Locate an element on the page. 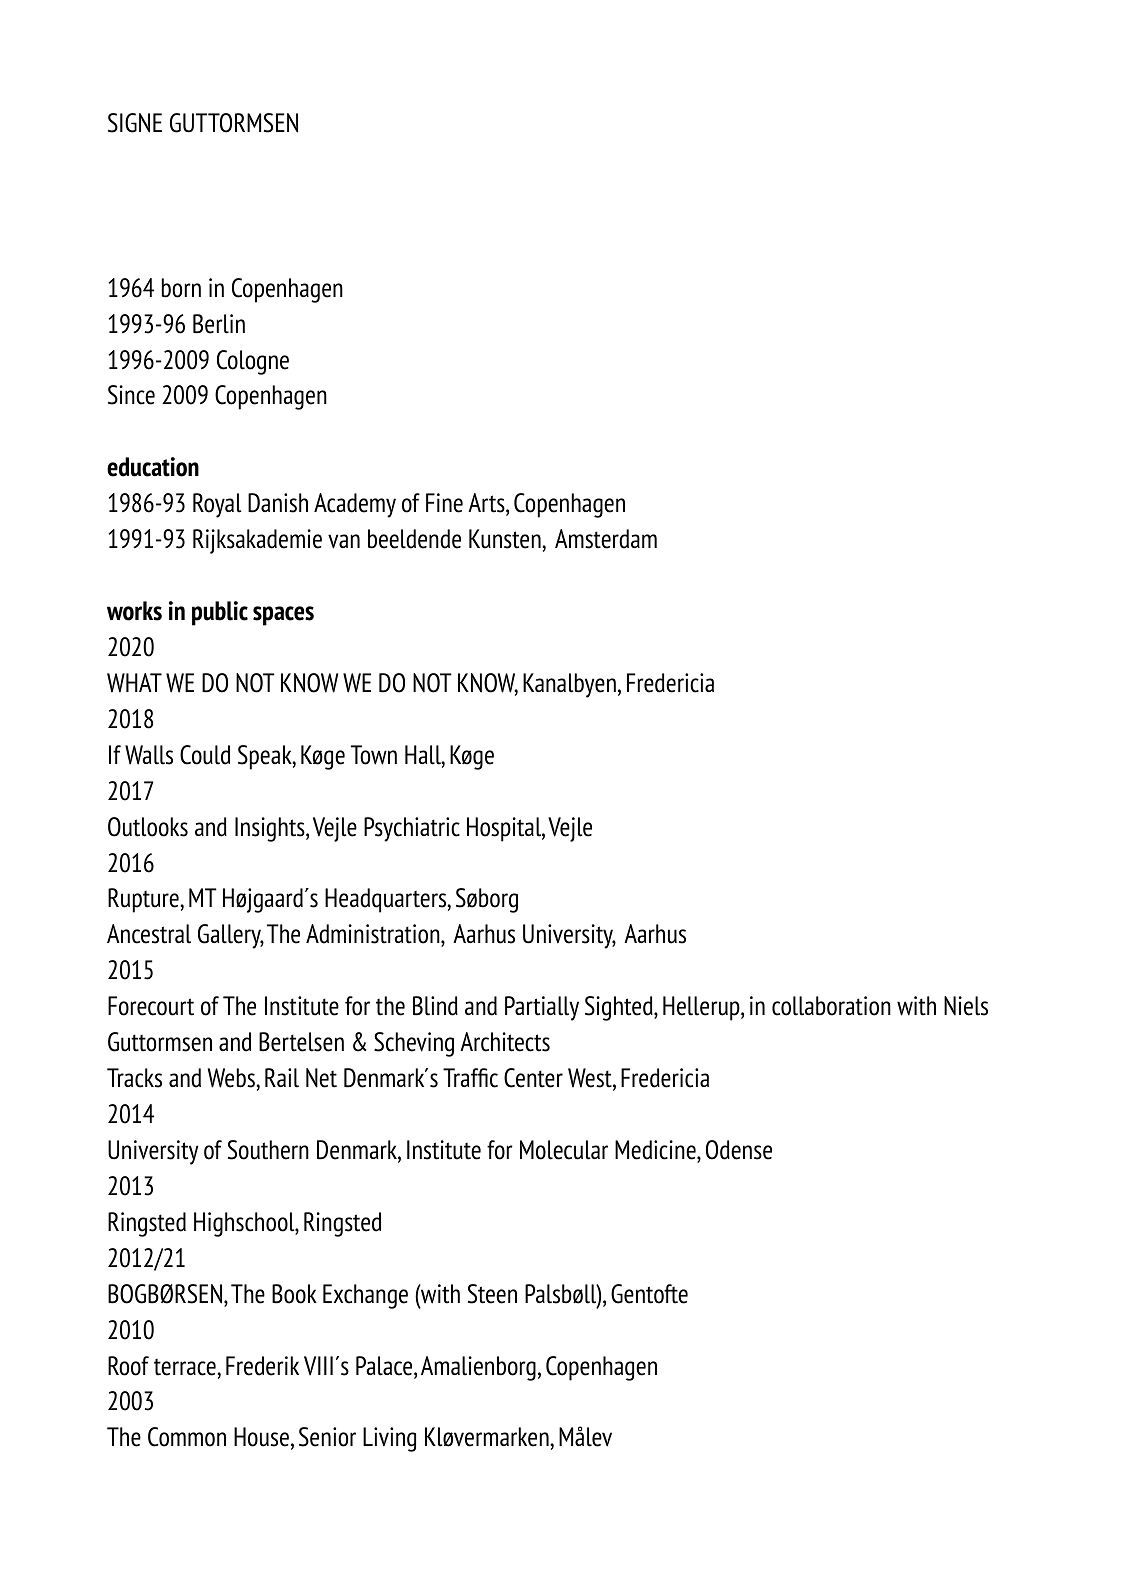 This page has height=1592, width=1125. Psychiatric is located at coordinates (412, 829).
